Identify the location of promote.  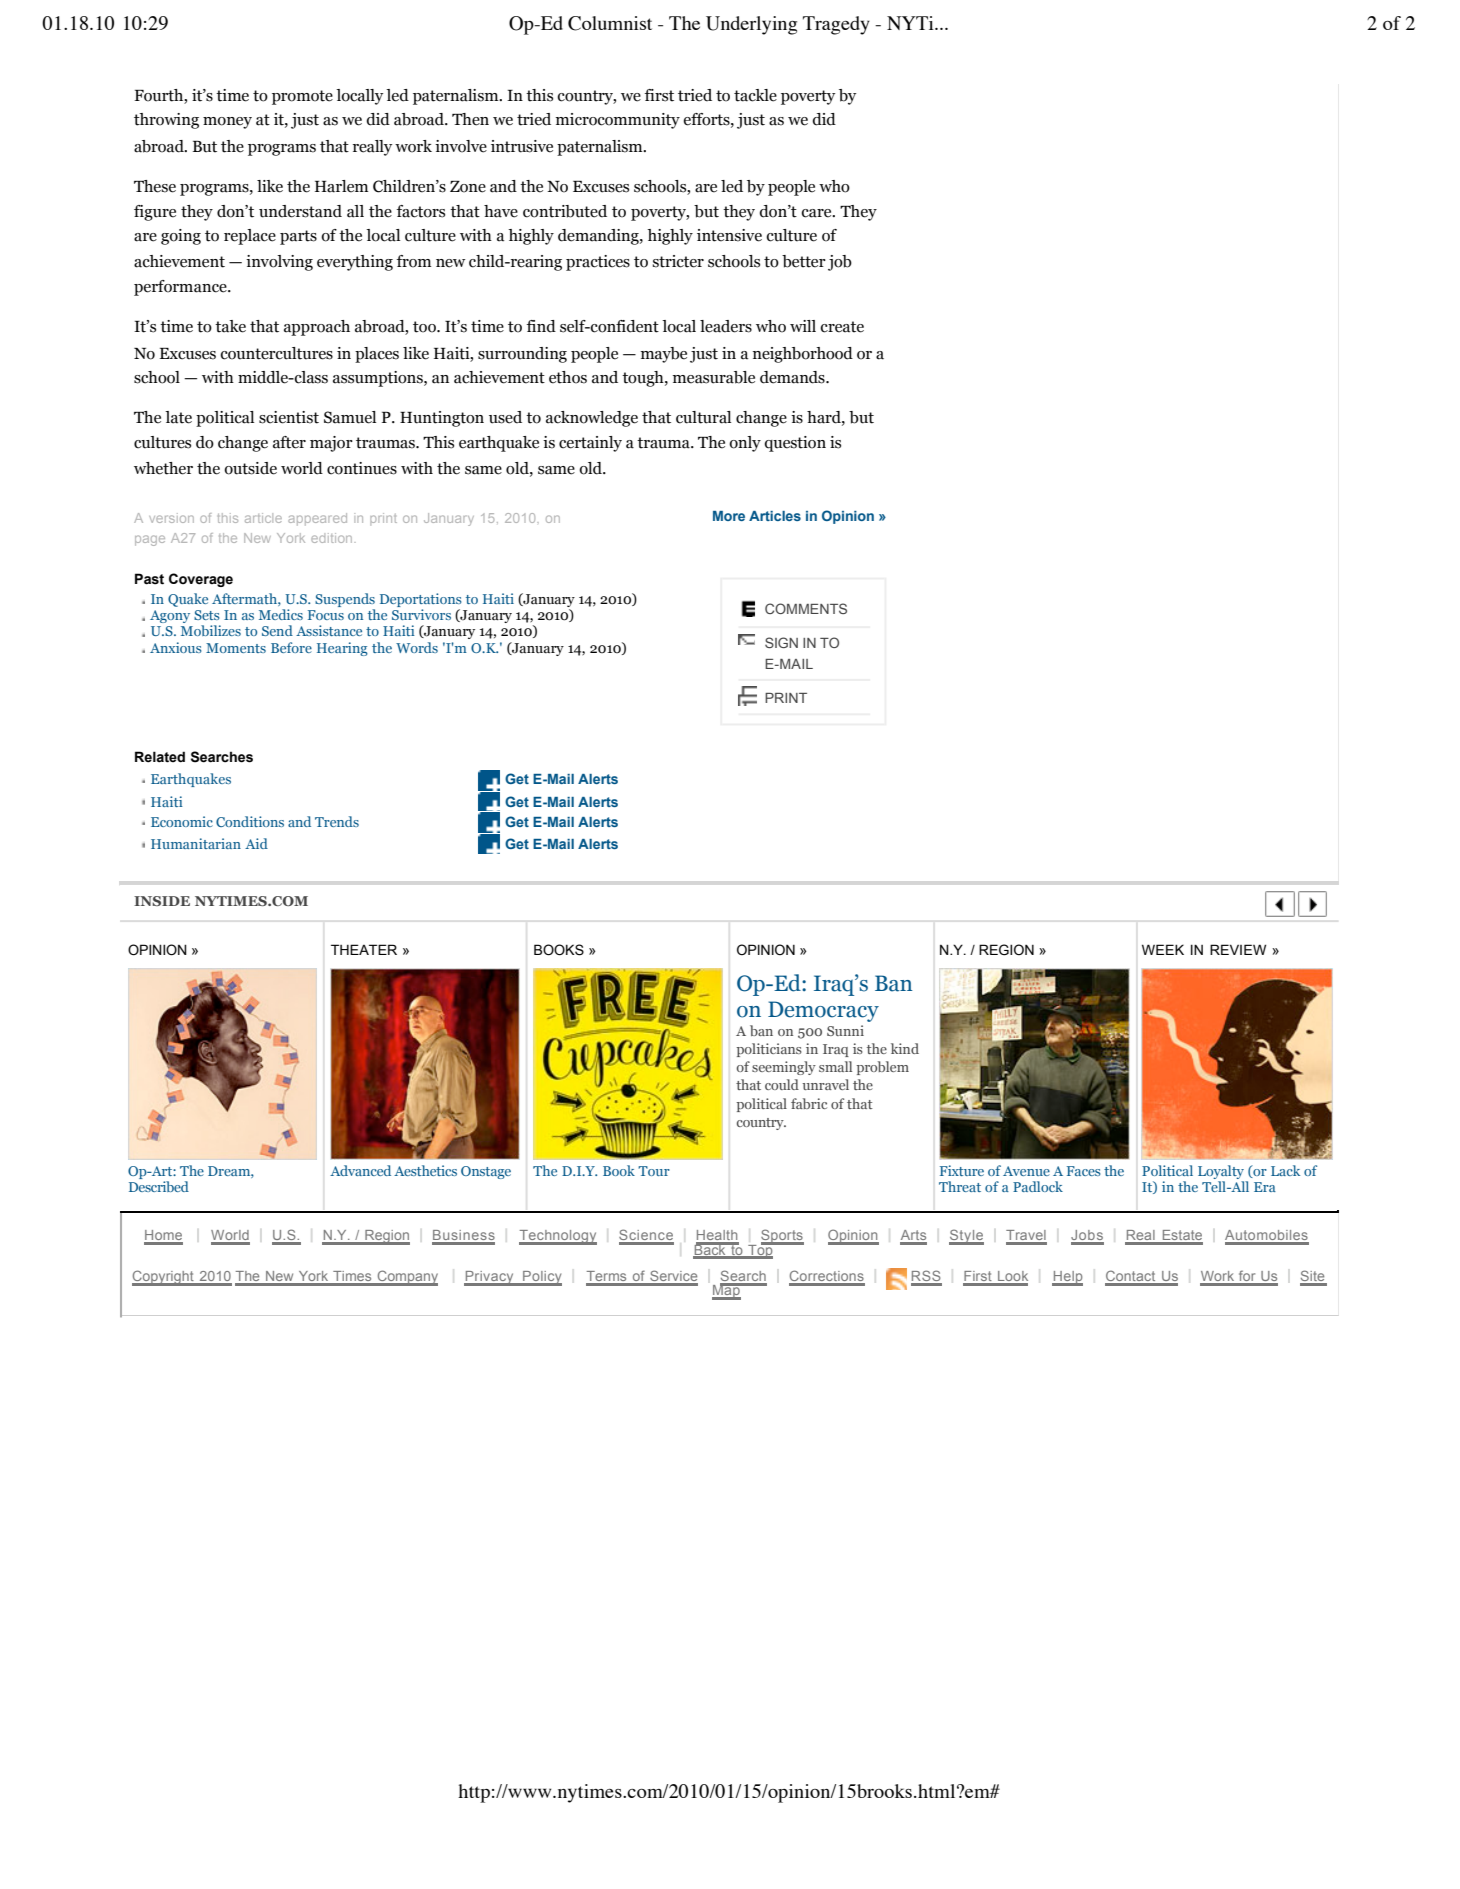
(302, 97).
